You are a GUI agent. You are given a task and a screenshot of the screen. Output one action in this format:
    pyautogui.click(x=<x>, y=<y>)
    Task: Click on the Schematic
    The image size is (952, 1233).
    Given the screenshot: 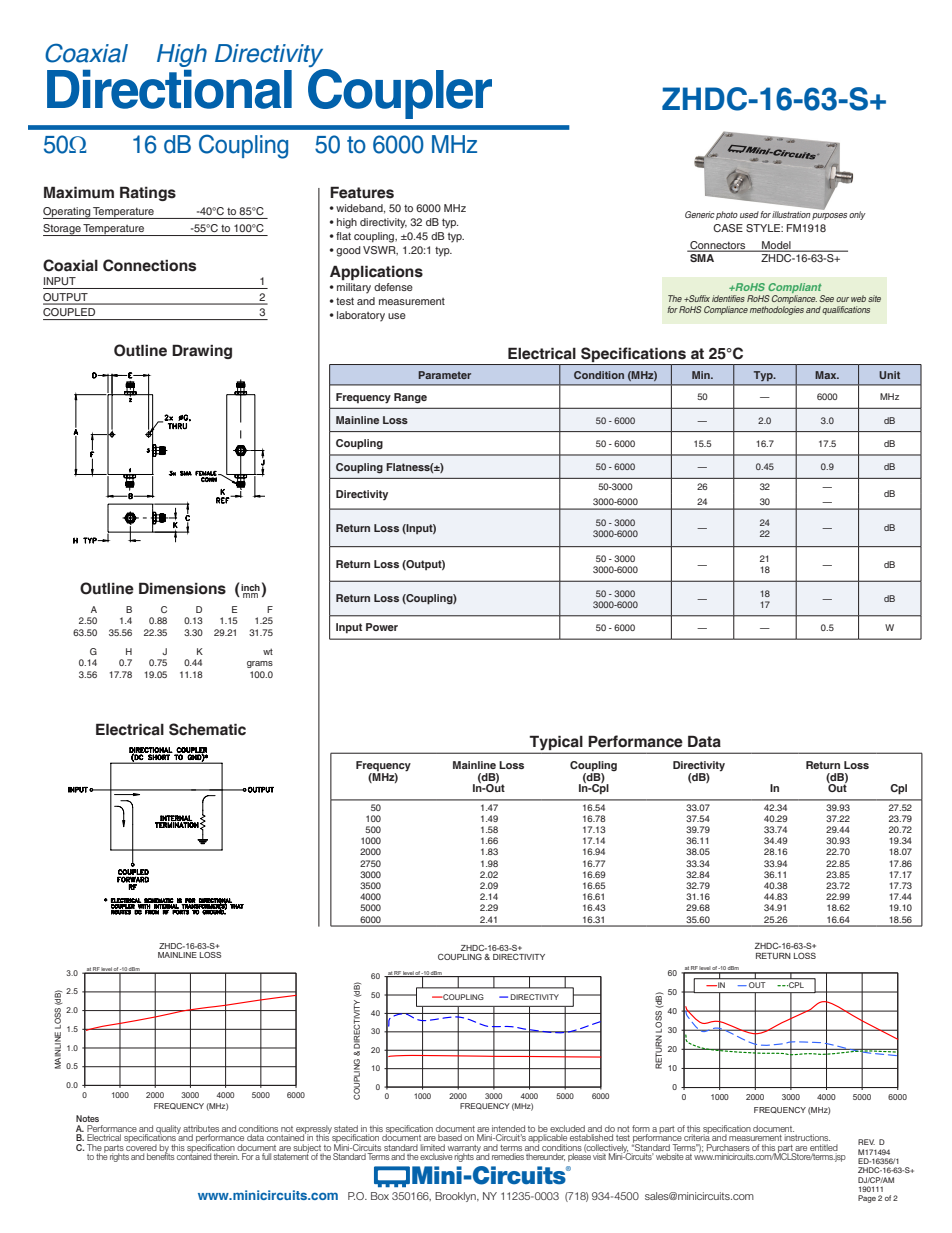 What is the action you would take?
    pyautogui.click(x=207, y=729)
